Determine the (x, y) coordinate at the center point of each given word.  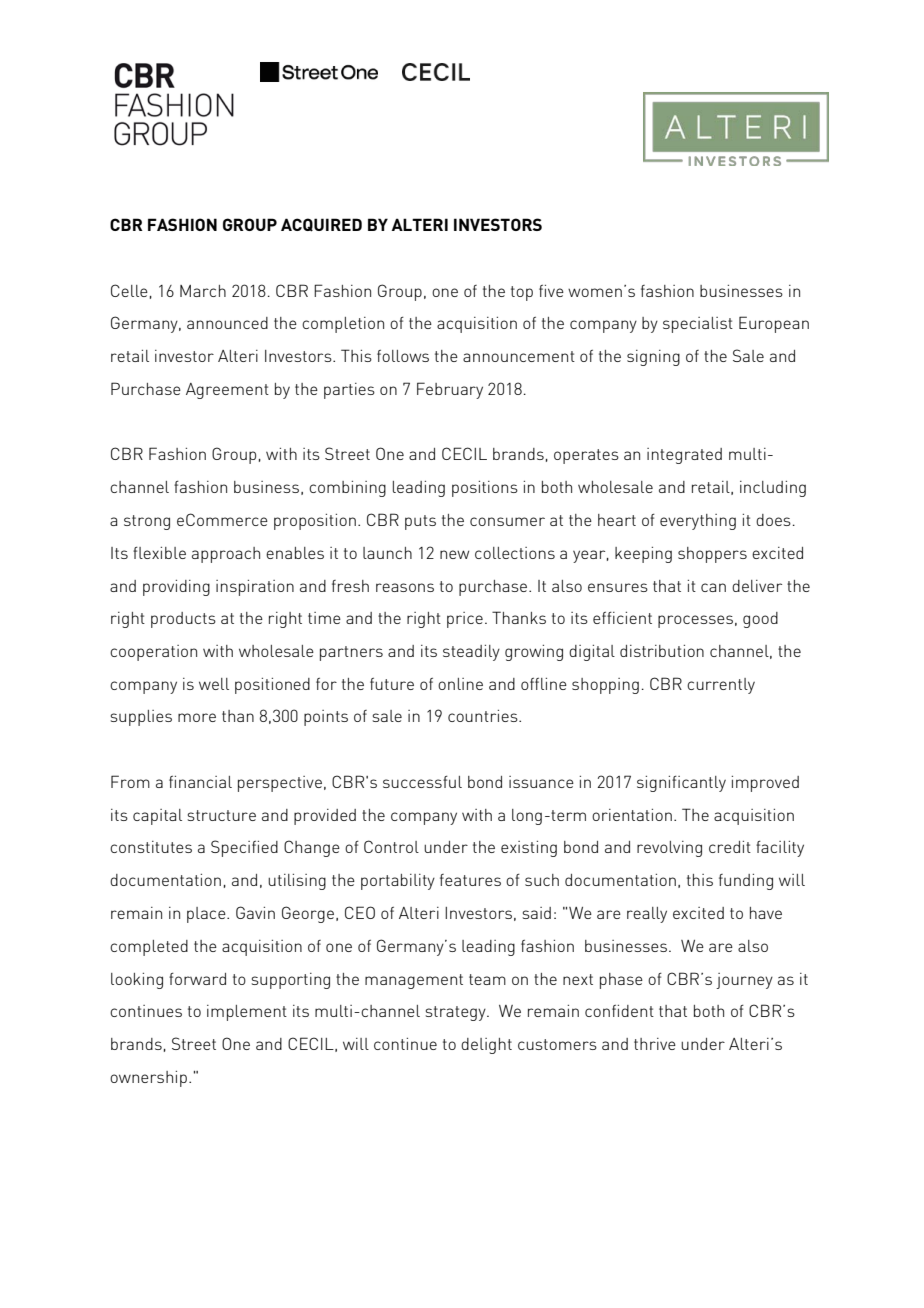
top (522, 293)
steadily (471, 653)
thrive (655, 1044)
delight (486, 1046)
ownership (148, 1079)
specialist (698, 325)
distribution (662, 651)
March (203, 291)
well (214, 684)
